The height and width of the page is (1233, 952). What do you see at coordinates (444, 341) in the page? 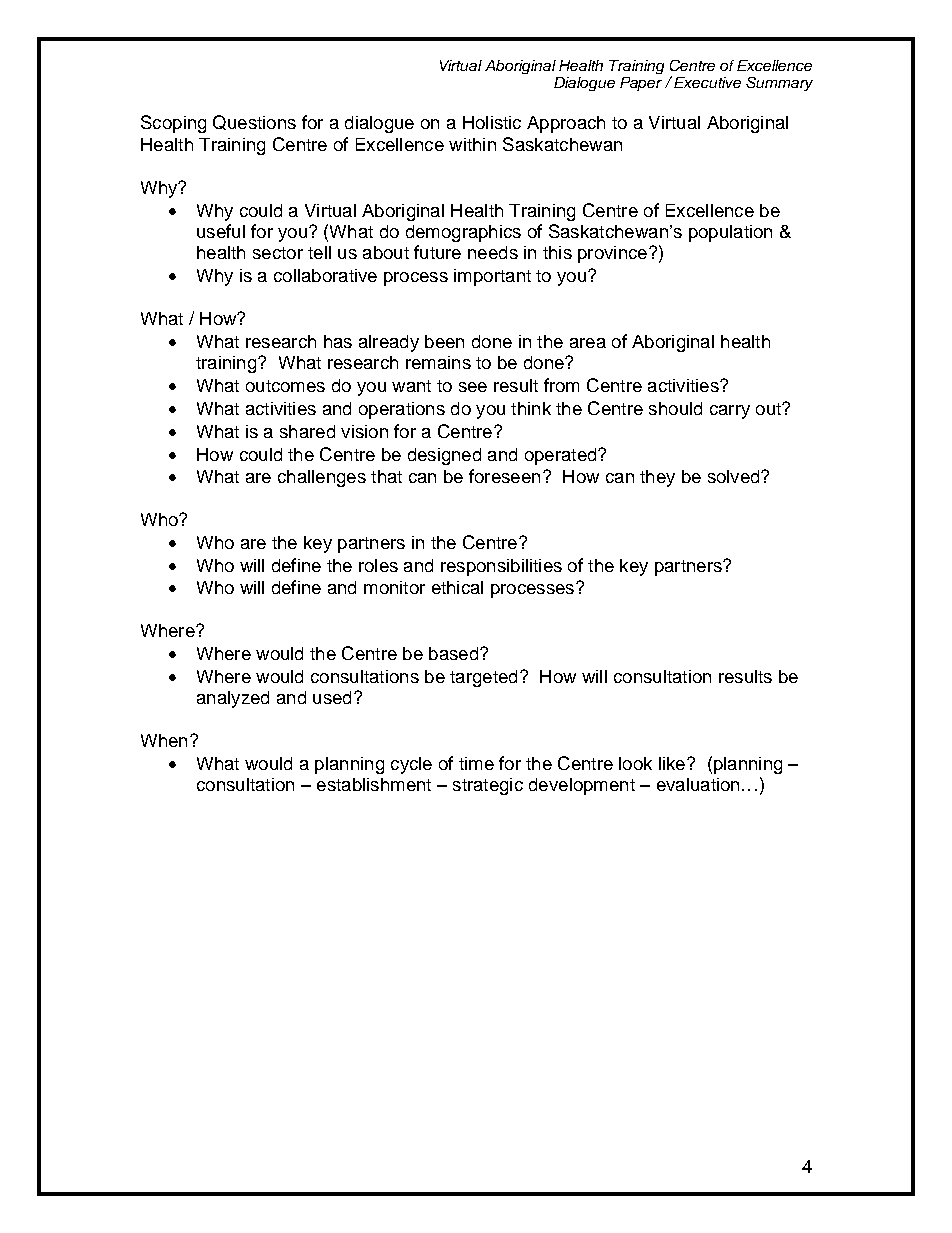
I see `been` at bounding box center [444, 341].
